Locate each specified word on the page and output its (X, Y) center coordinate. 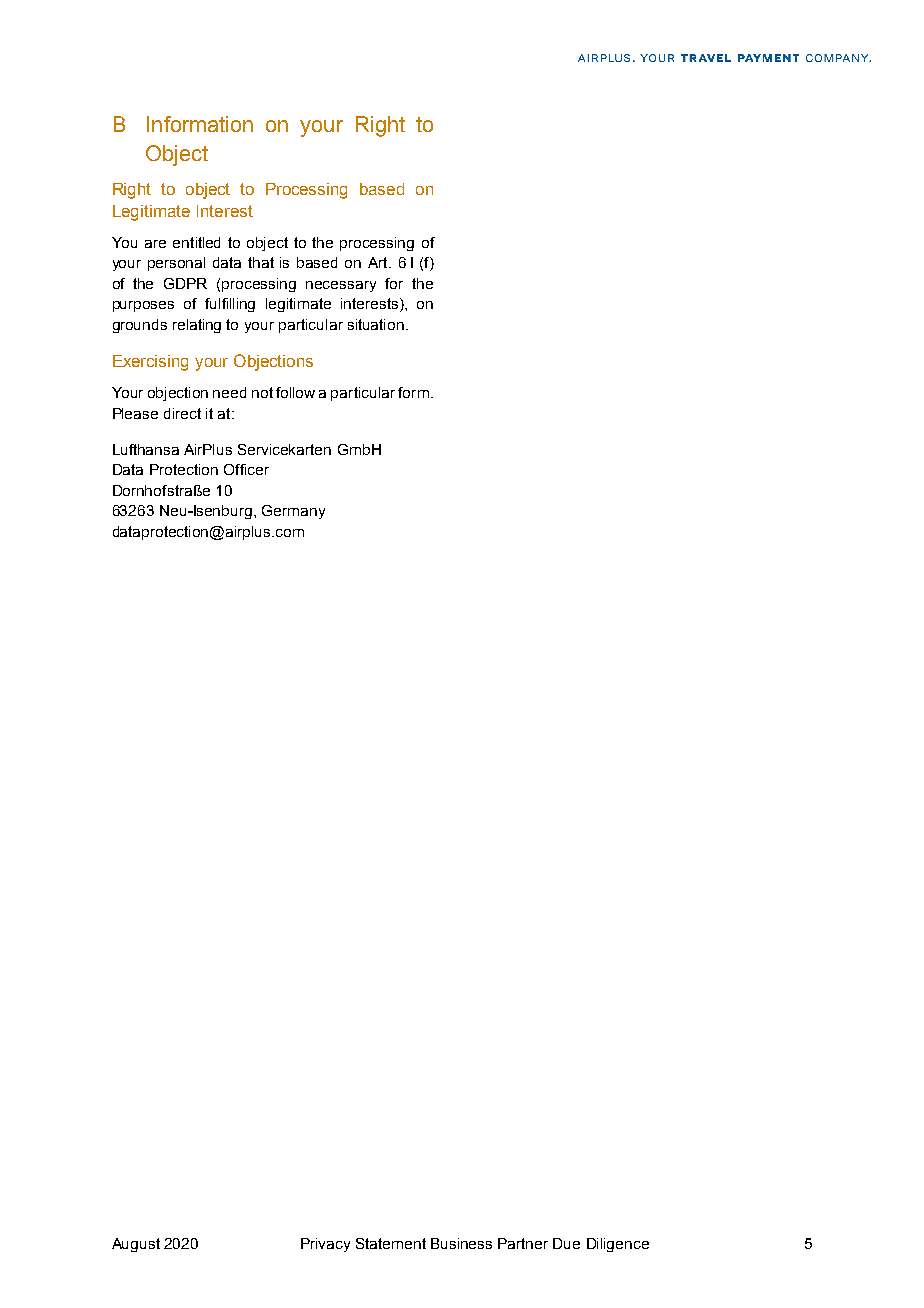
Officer (246, 469)
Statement (391, 1243)
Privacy (325, 1245)
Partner (523, 1243)
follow (295, 392)
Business (461, 1243)
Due (566, 1243)
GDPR (185, 283)
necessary (341, 286)
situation (376, 324)
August (136, 1245)
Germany (293, 512)
